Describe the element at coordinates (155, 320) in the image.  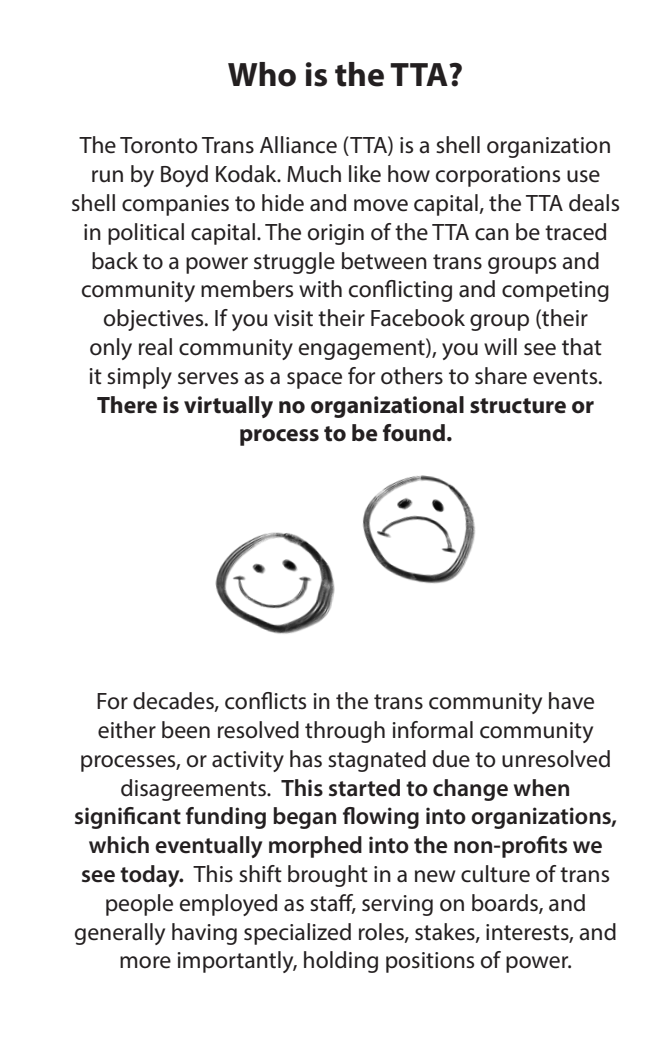
I see `objectives` at that location.
